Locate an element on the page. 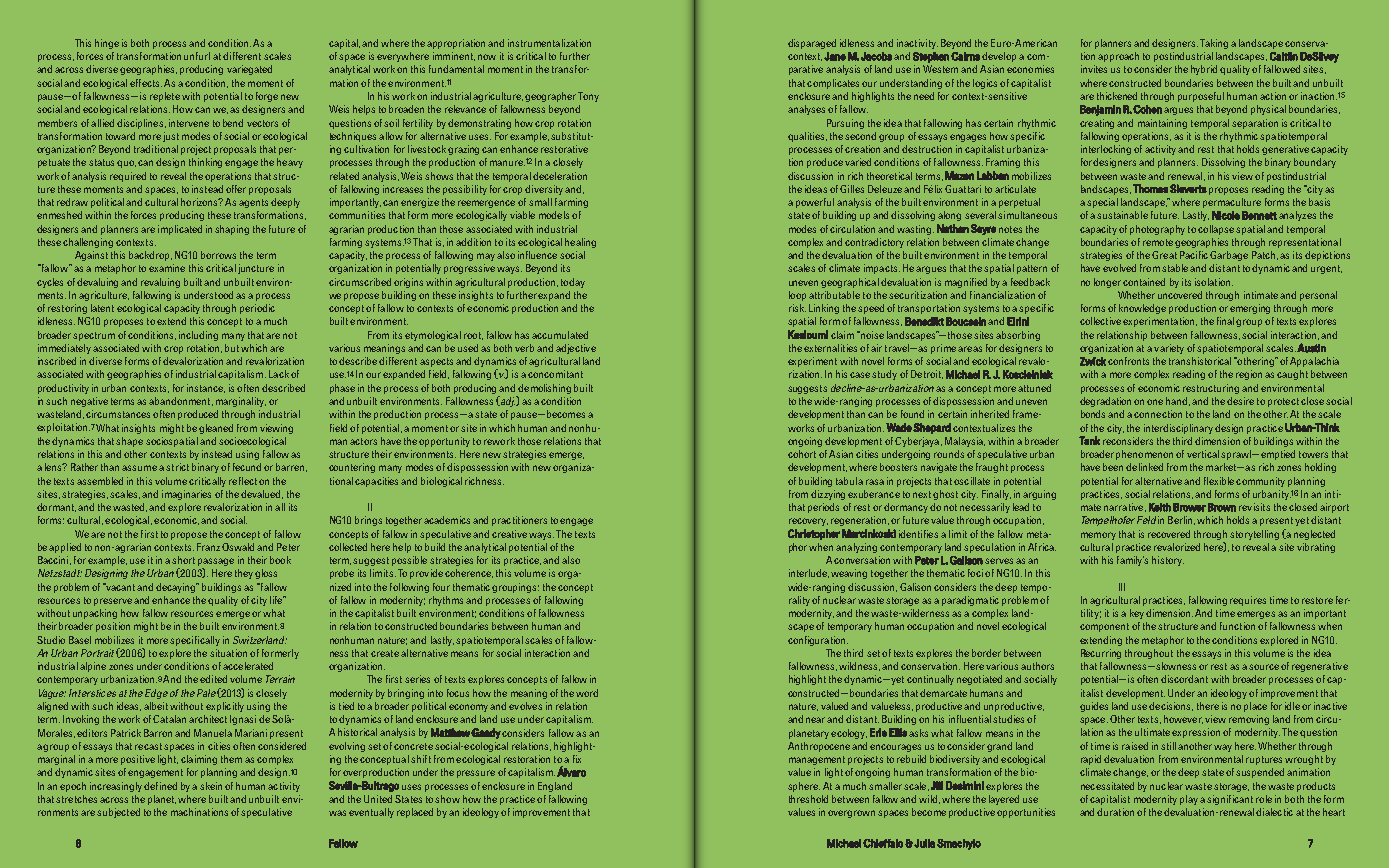 The image size is (1389, 868). accelerated is located at coordinates (248, 666).
